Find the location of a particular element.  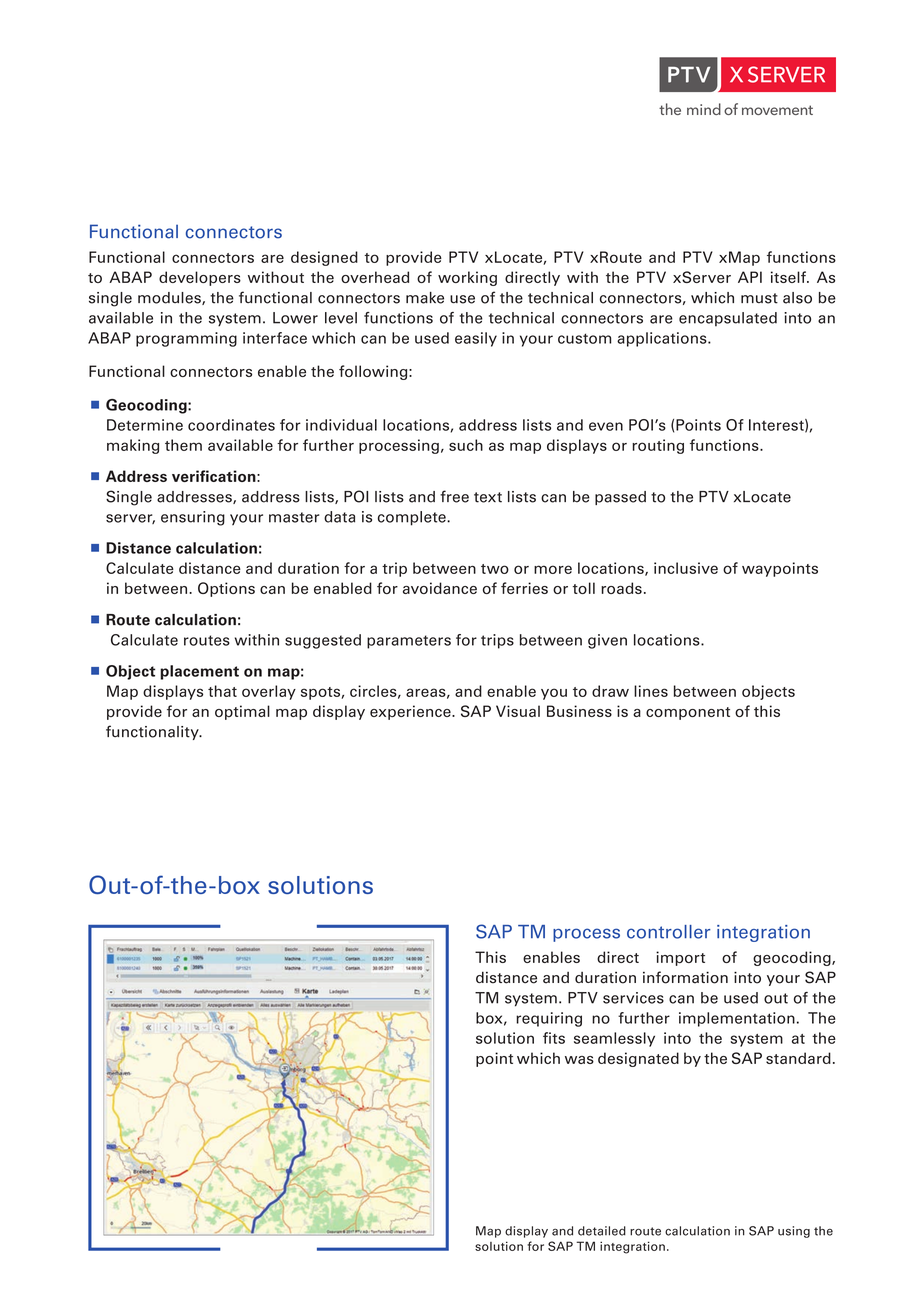

API is located at coordinates (750, 277).
